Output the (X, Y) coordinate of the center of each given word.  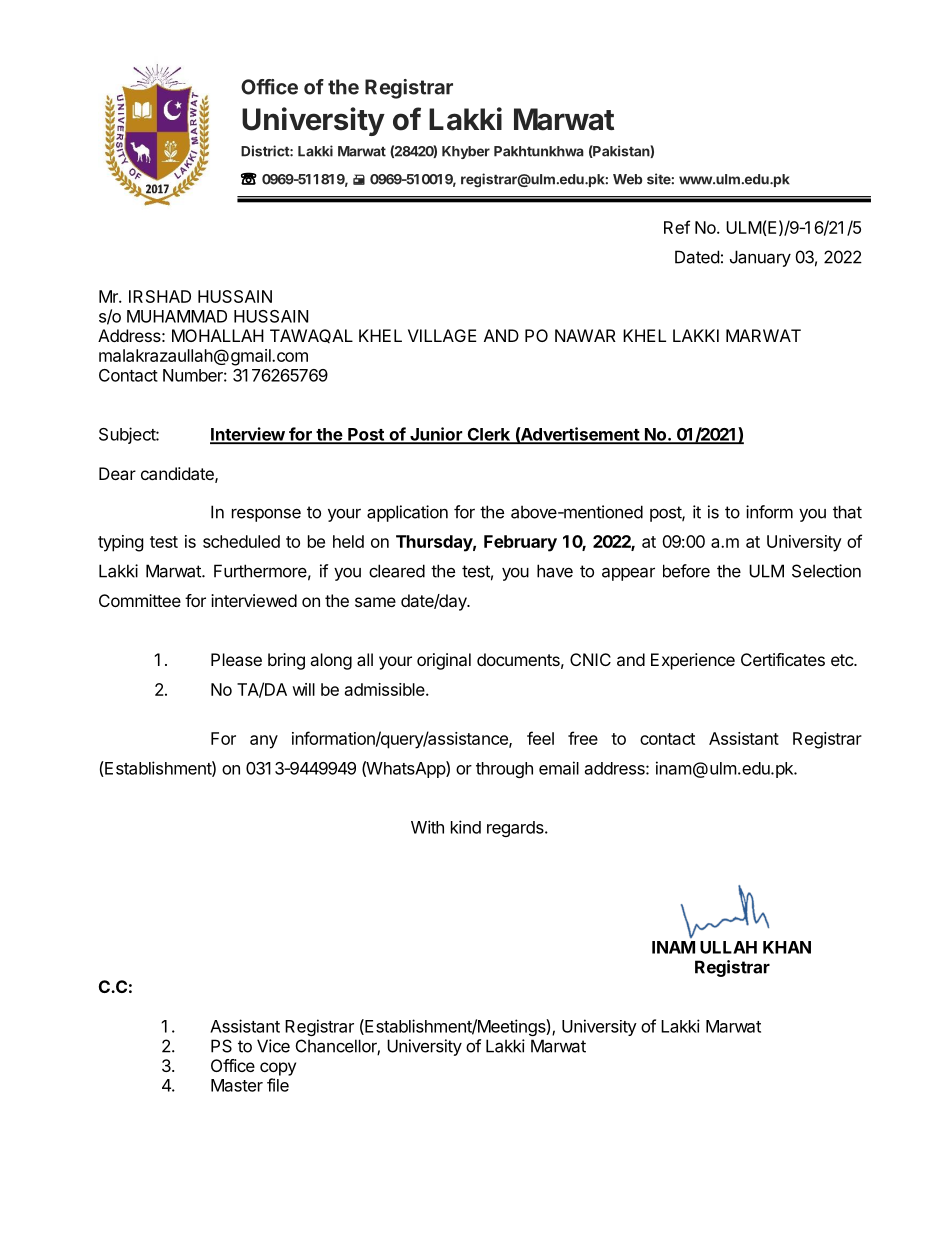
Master (237, 1085)
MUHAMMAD (177, 316)
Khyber (466, 152)
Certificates (783, 659)
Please (236, 659)
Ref (677, 227)
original (444, 661)
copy (278, 1069)
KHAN (787, 947)
